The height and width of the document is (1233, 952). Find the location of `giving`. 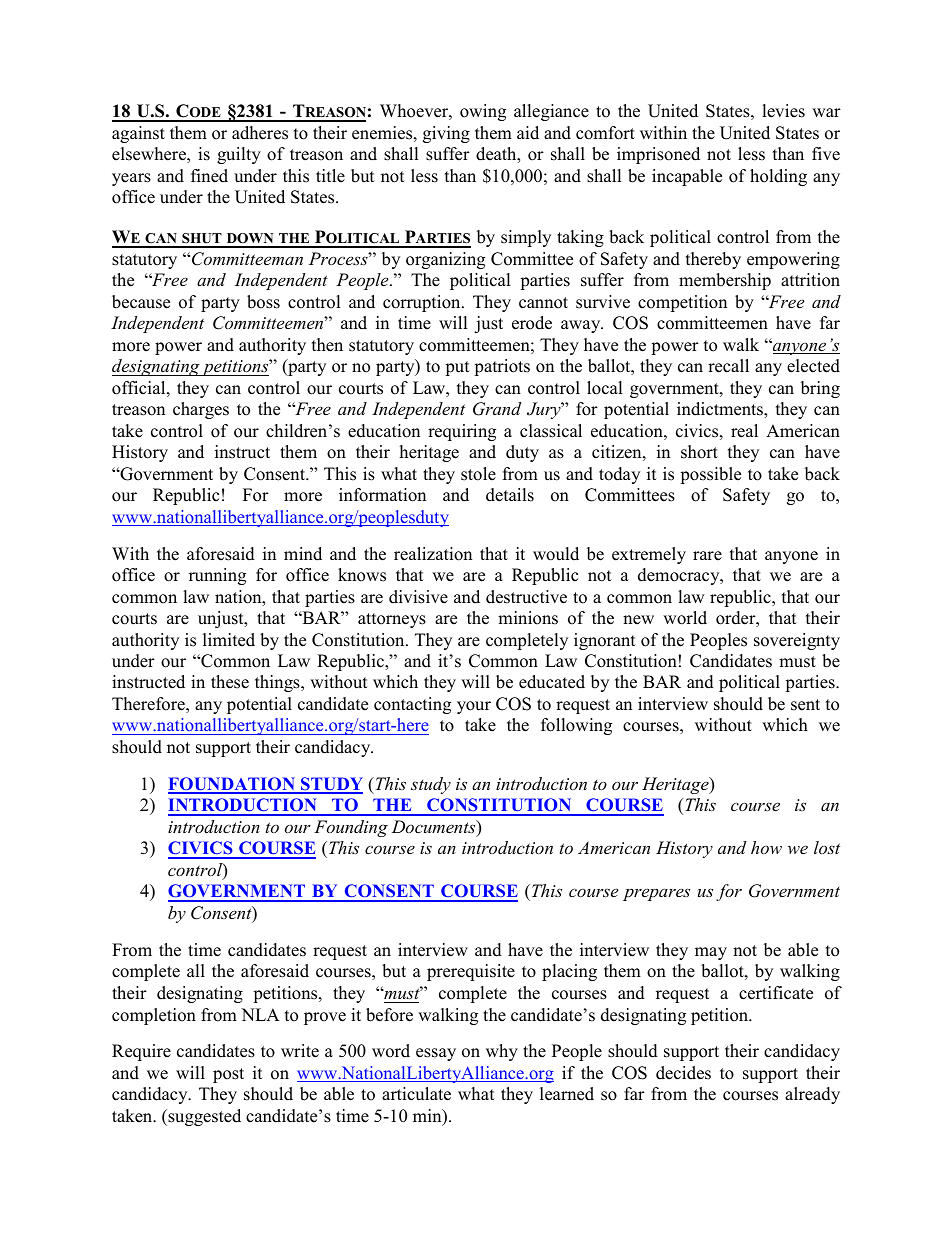

giving is located at coordinates (446, 134).
